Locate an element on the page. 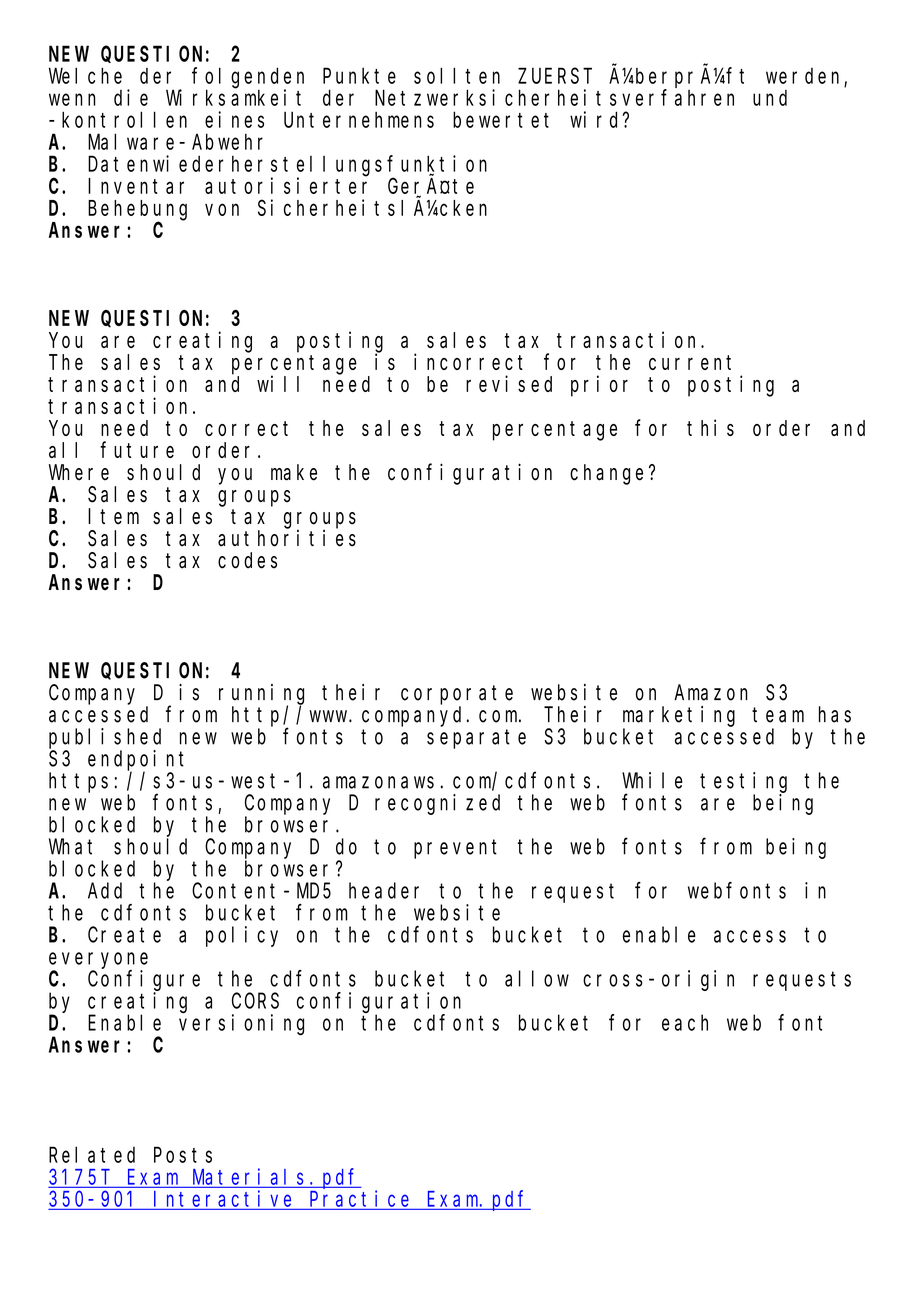 Image resolution: width=924 pixels, height=1308 pixels. Punkte is located at coordinates (359, 75).
